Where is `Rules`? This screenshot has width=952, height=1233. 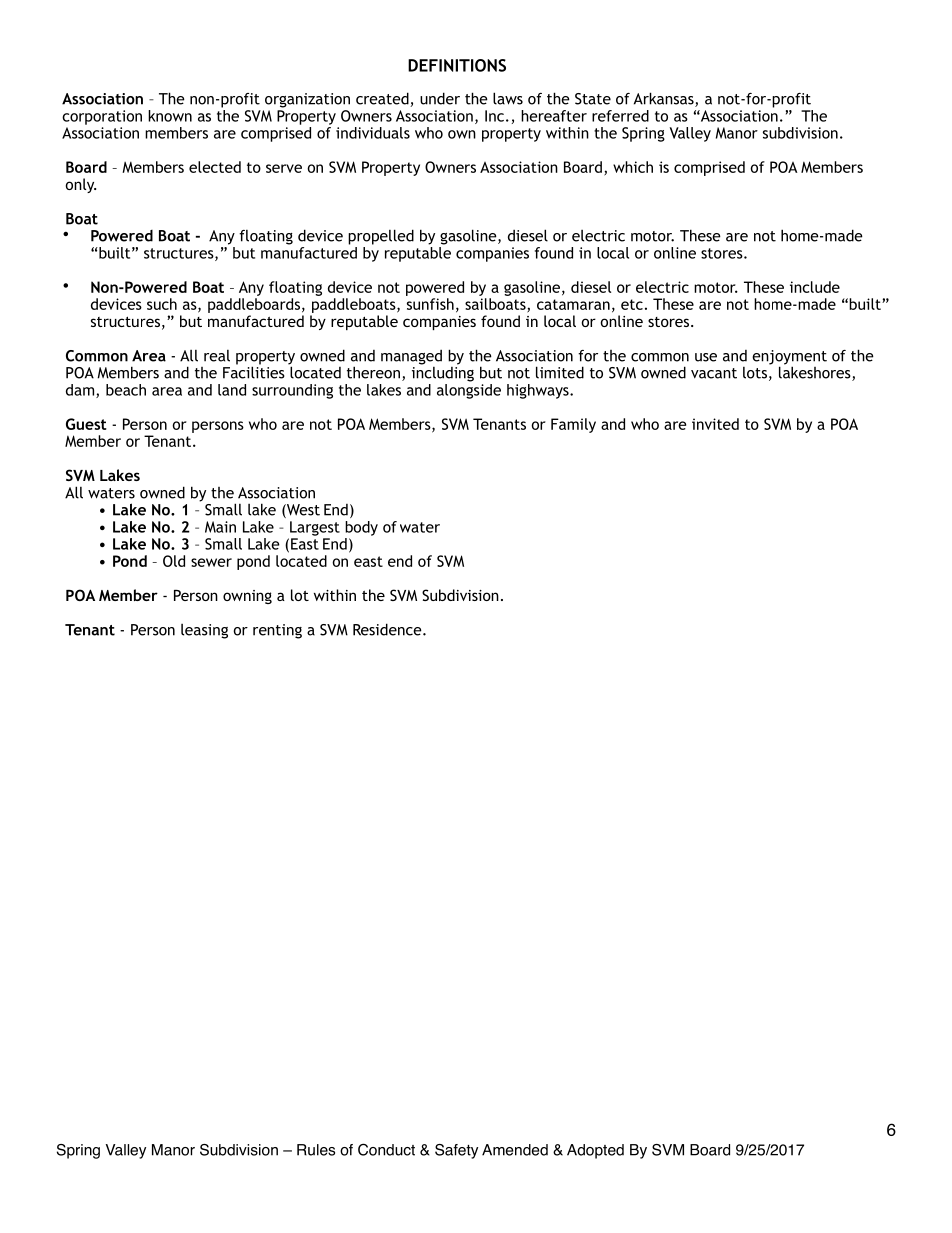
Rules is located at coordinates (316, 1150).
